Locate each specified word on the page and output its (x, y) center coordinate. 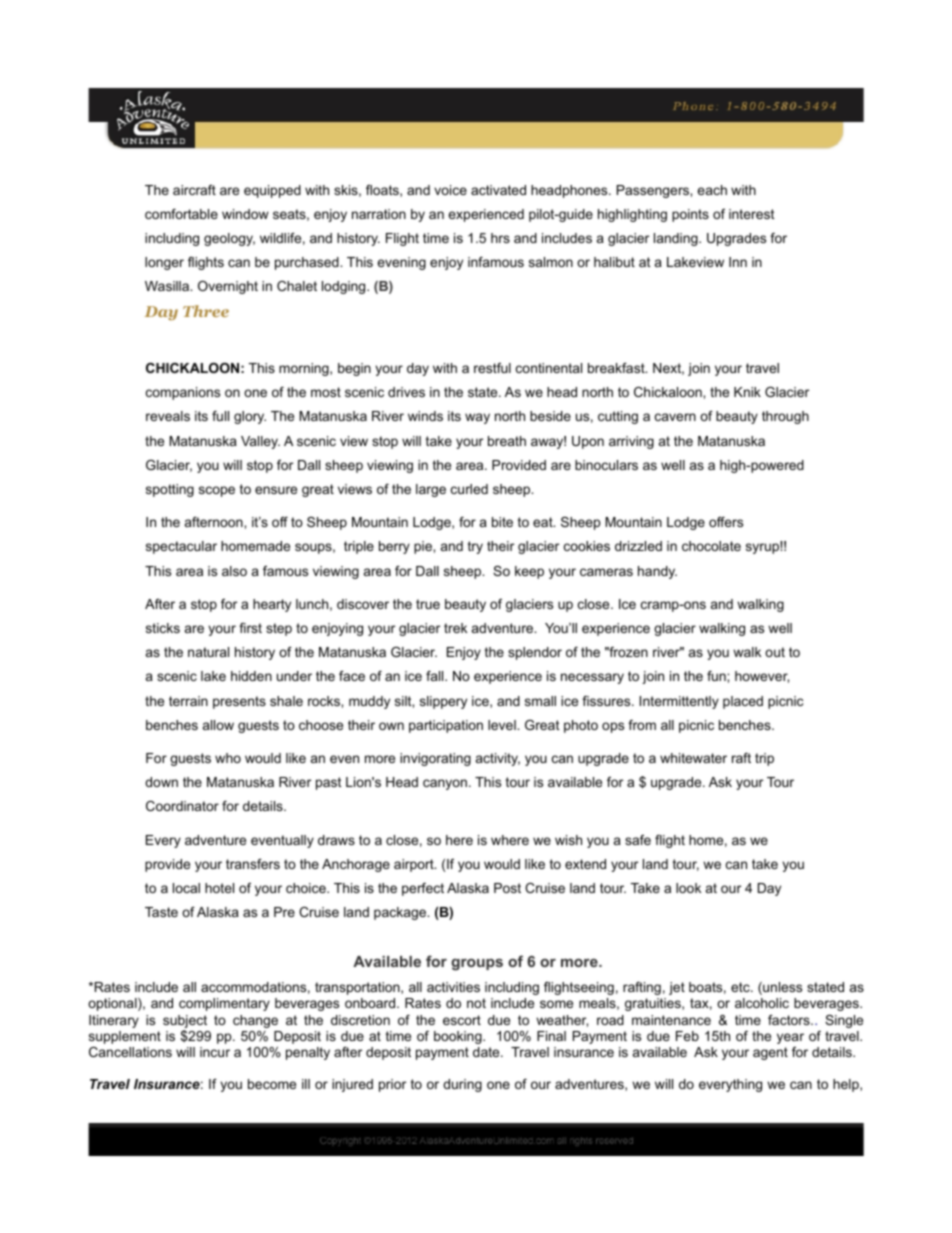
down (161, 782)
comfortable (181, 214)
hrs (500, 238)
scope (217, 491)
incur (215, 1052)
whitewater (693, 758)
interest (752, 214)
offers (726, 522)
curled (469, 489)
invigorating (435, 759)
